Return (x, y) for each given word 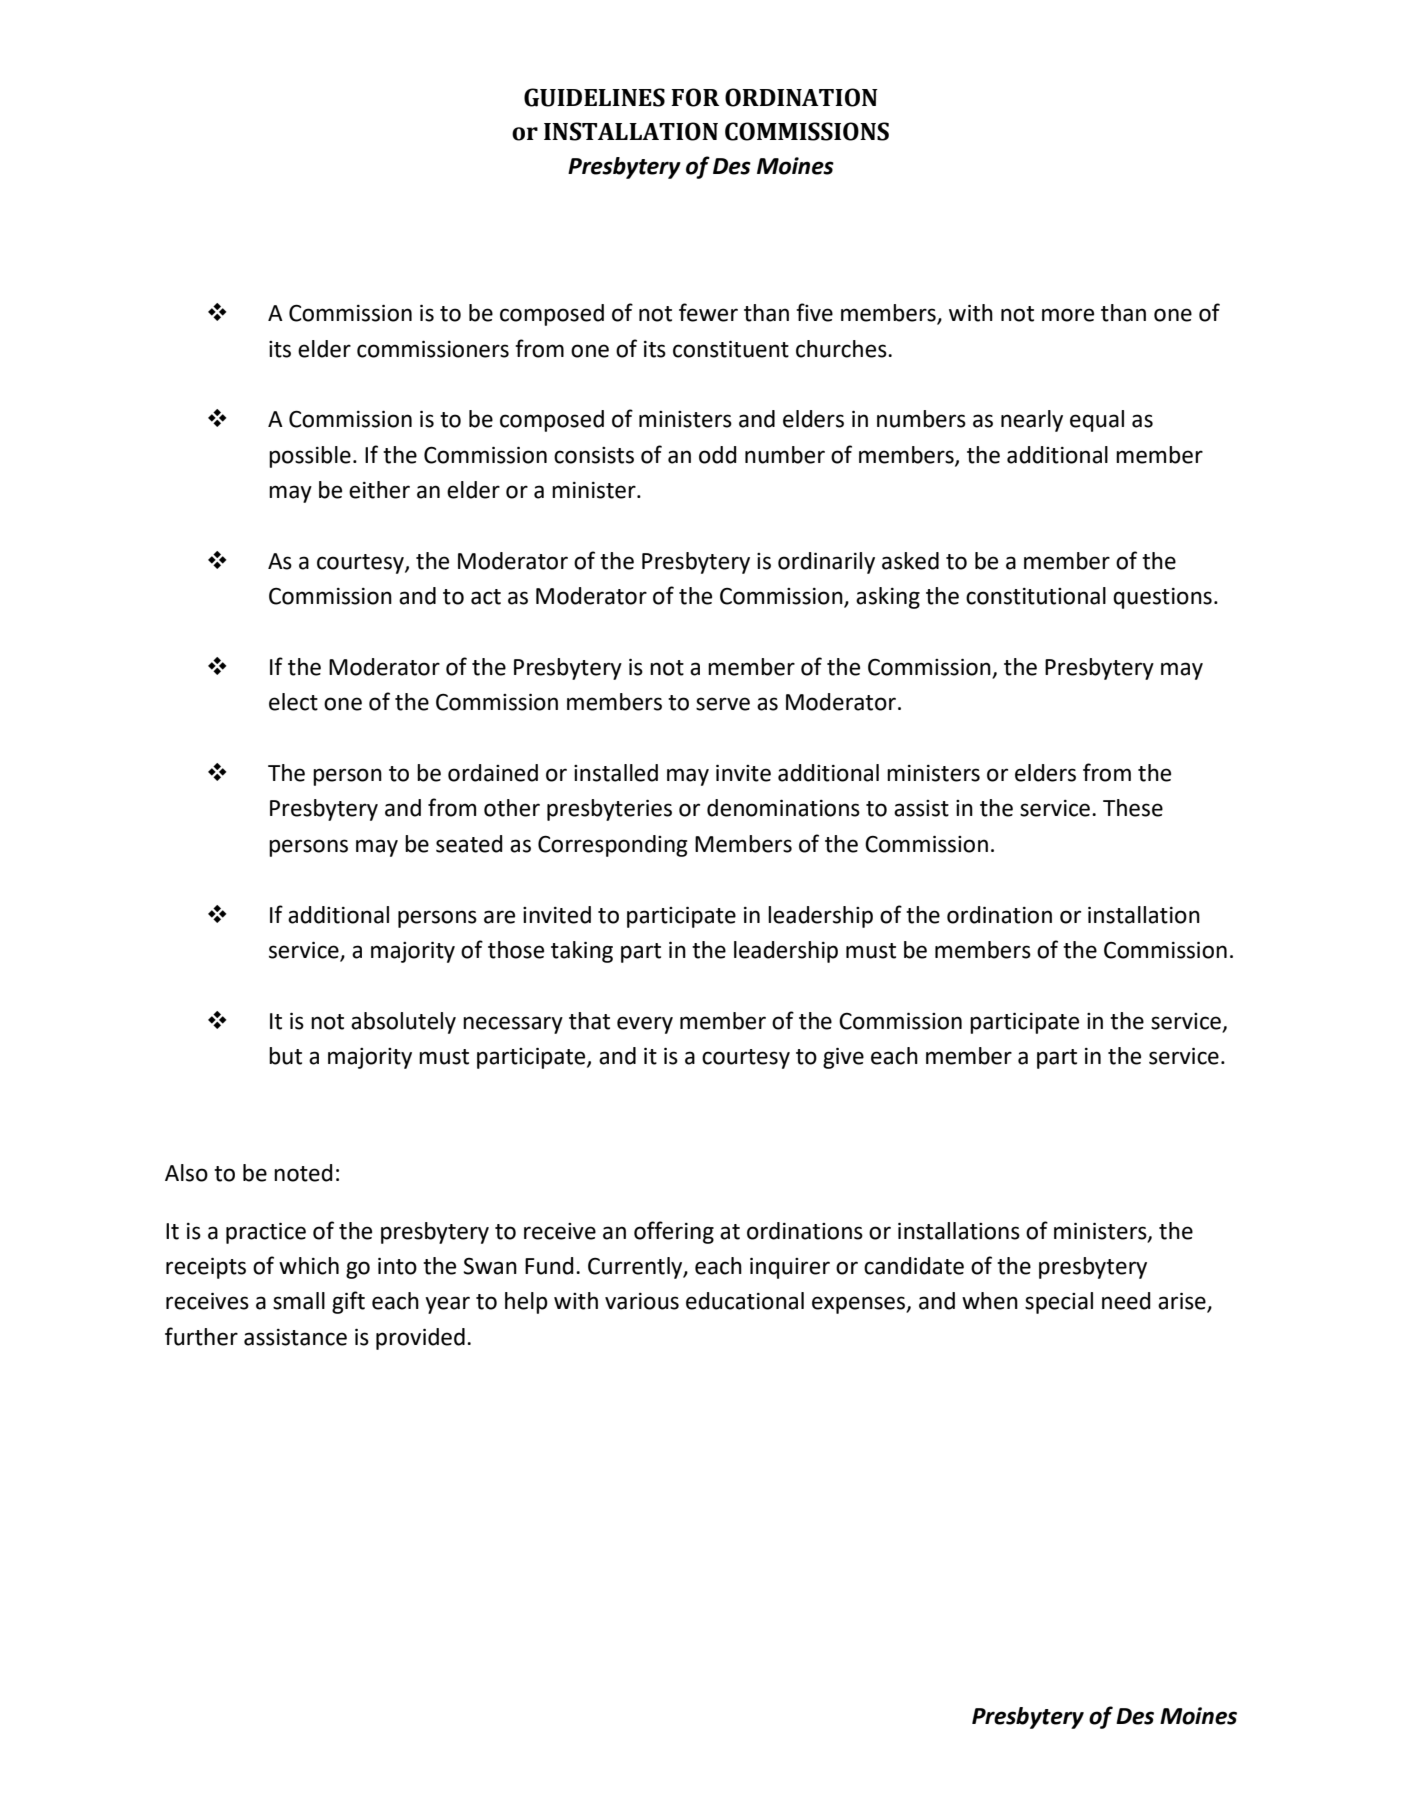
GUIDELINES (594, 97)
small (299, 1301)
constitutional (1036, 596)
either (379, 490)
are (499, 917)
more (1068, 315)
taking (582, 952)
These (1133, 808)
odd (718, 455)
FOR (695, 97)
